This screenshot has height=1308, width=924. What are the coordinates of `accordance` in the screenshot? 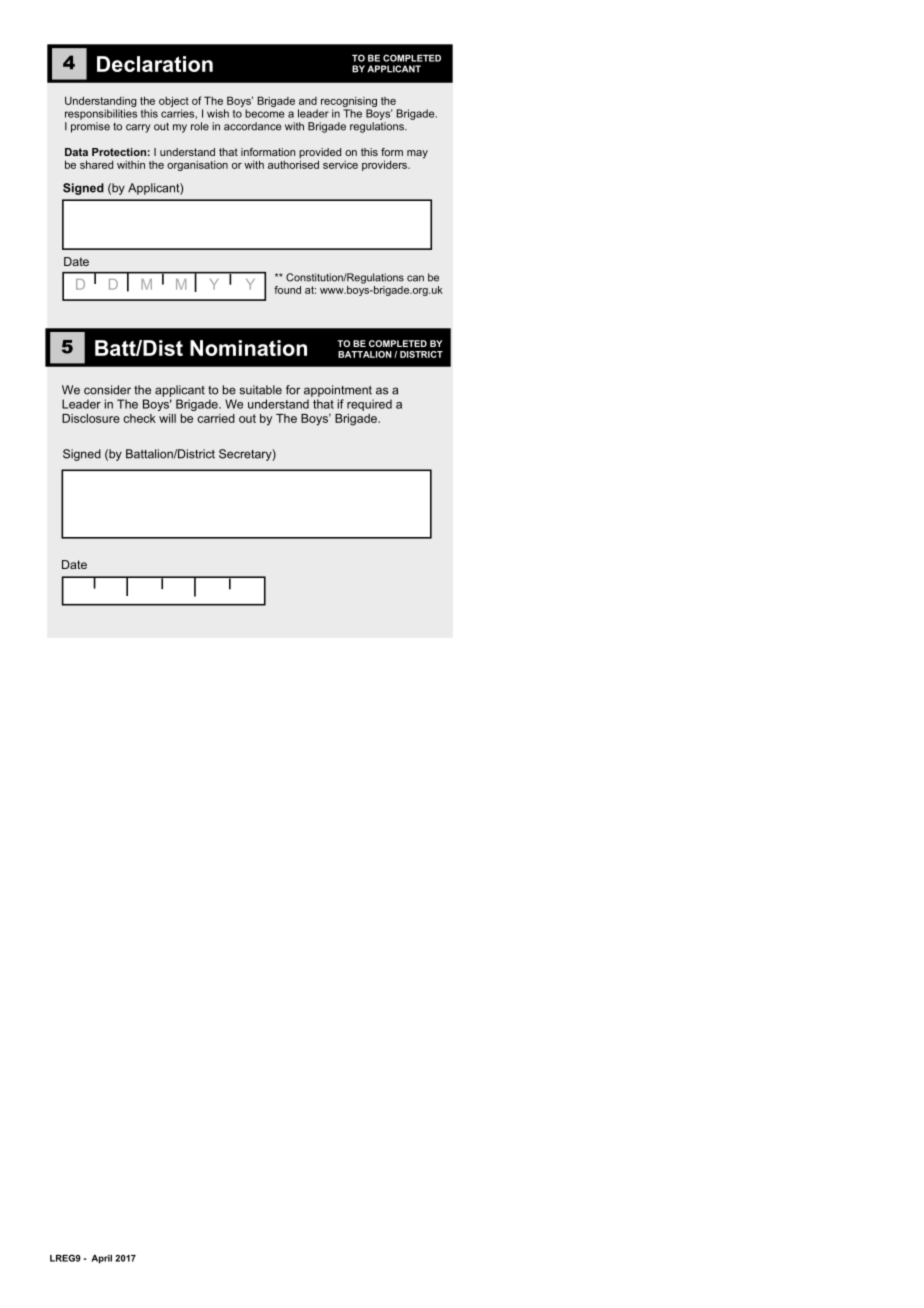 It's located at (252, 126).
